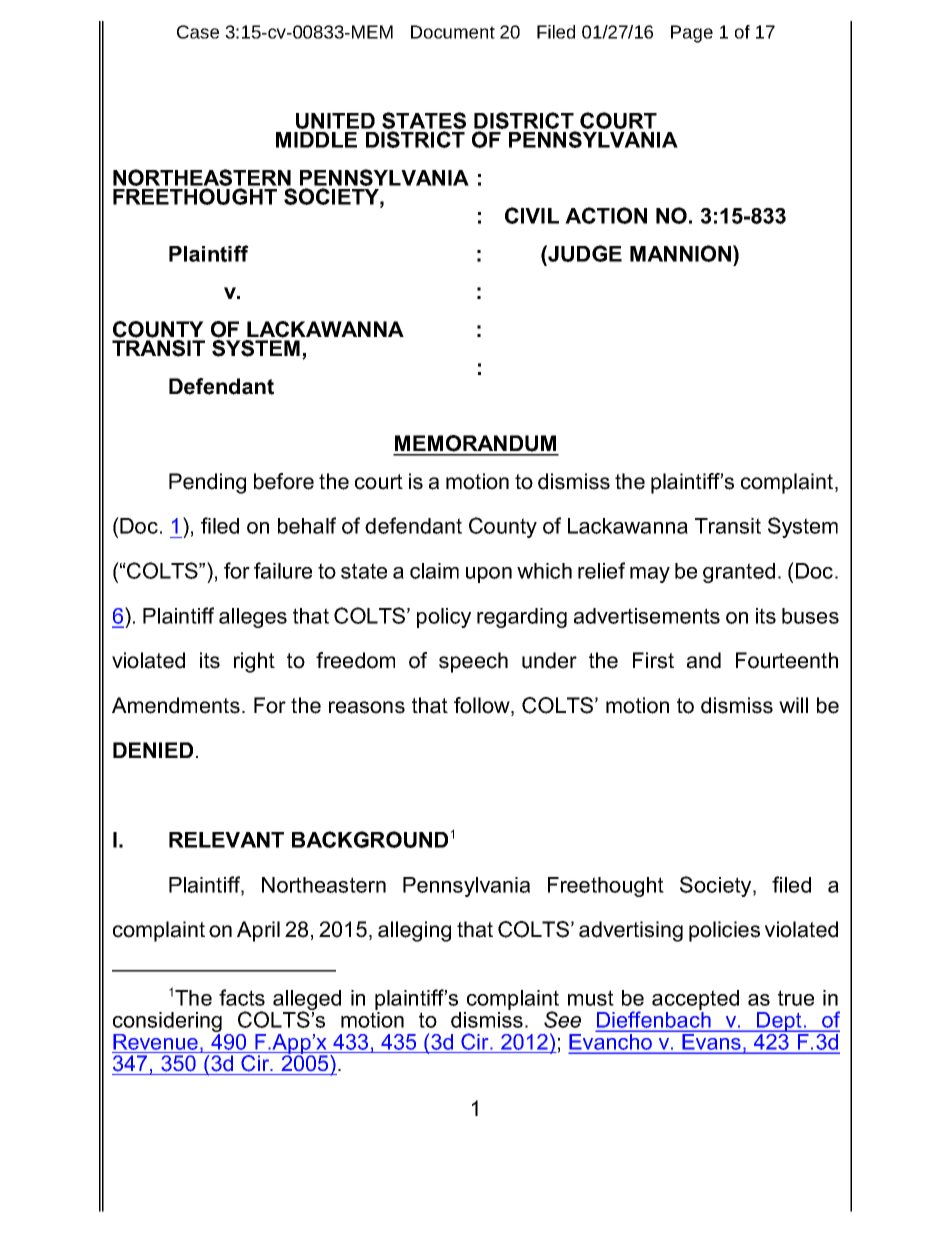 This screenshot has width=952, height=1233. What do you see at coordinates (739, 573) in the screenshot?
I see `granted` at bounding box center [739, 573].
